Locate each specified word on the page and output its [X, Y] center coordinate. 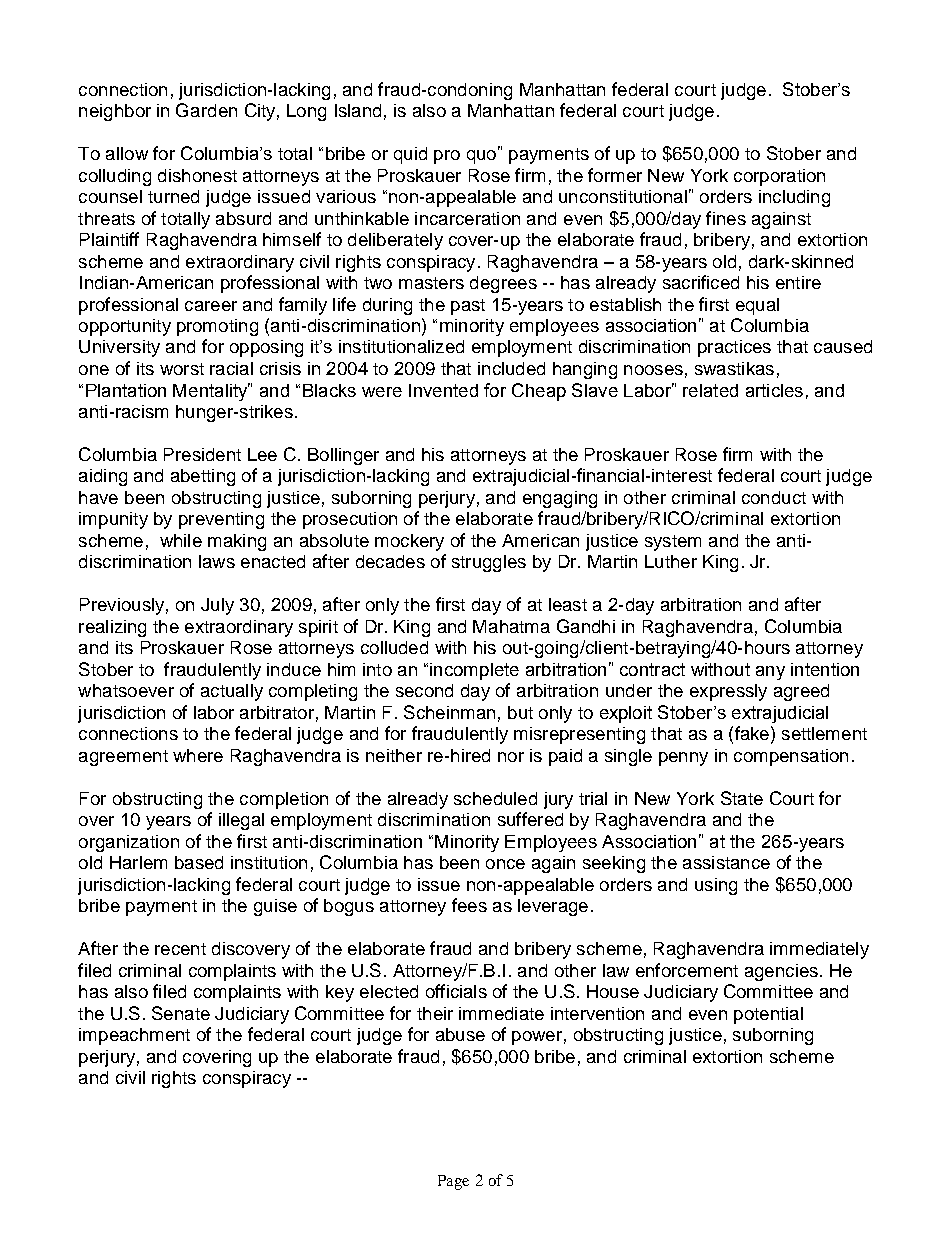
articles [774, 390]
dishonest [197, 175]
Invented [443, 390]
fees [469, 905]
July [217, 606]
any [770, 673]
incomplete [474, 671]
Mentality [211, 392]
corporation [779, 177]
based [199, 862]
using [716, 886]
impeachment [134, 1036]
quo [481, 157]
